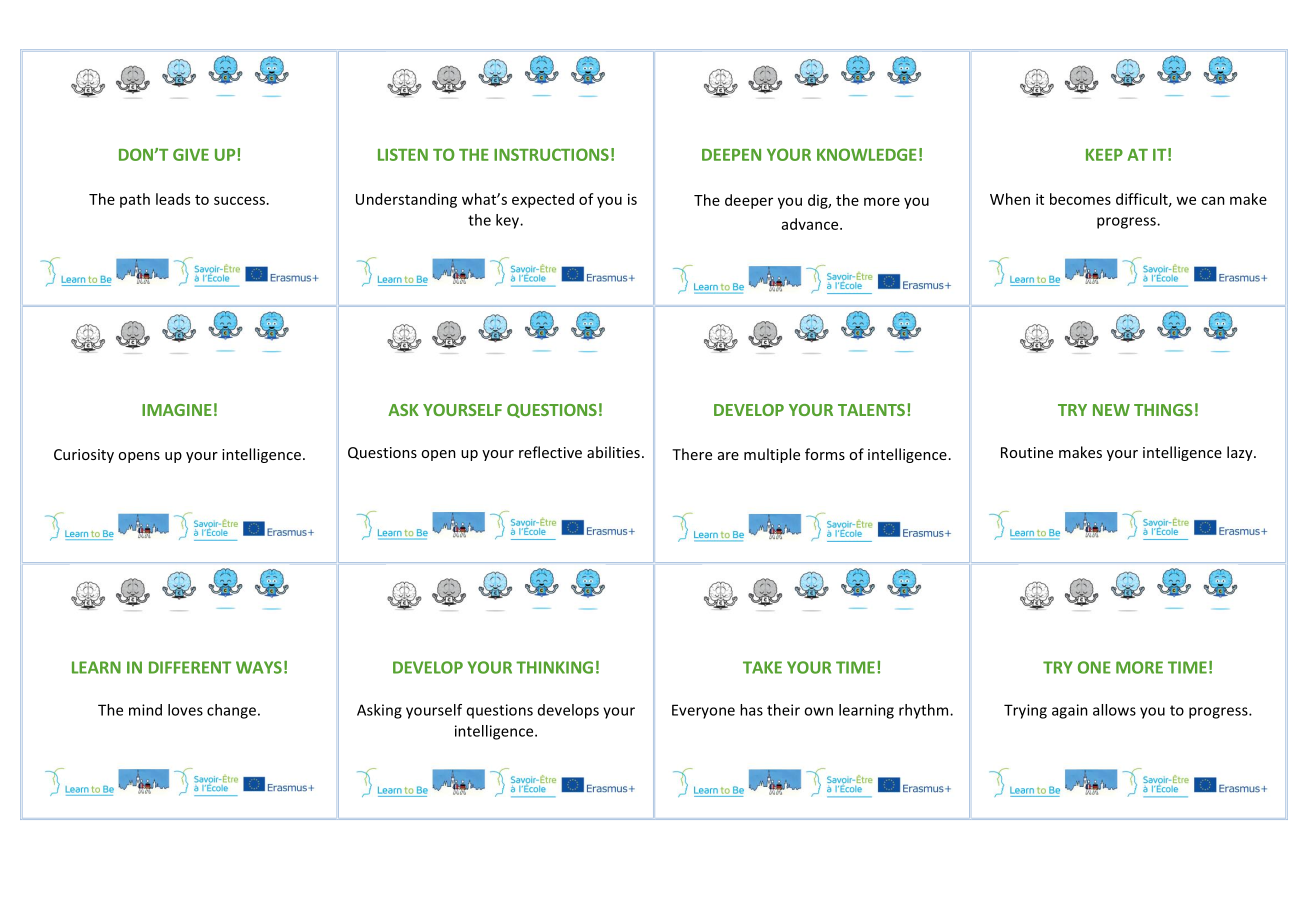  What do you see at coordinates (1104, 155) in the document?
I see `KEEP` at bounding box center [1104, 155].
